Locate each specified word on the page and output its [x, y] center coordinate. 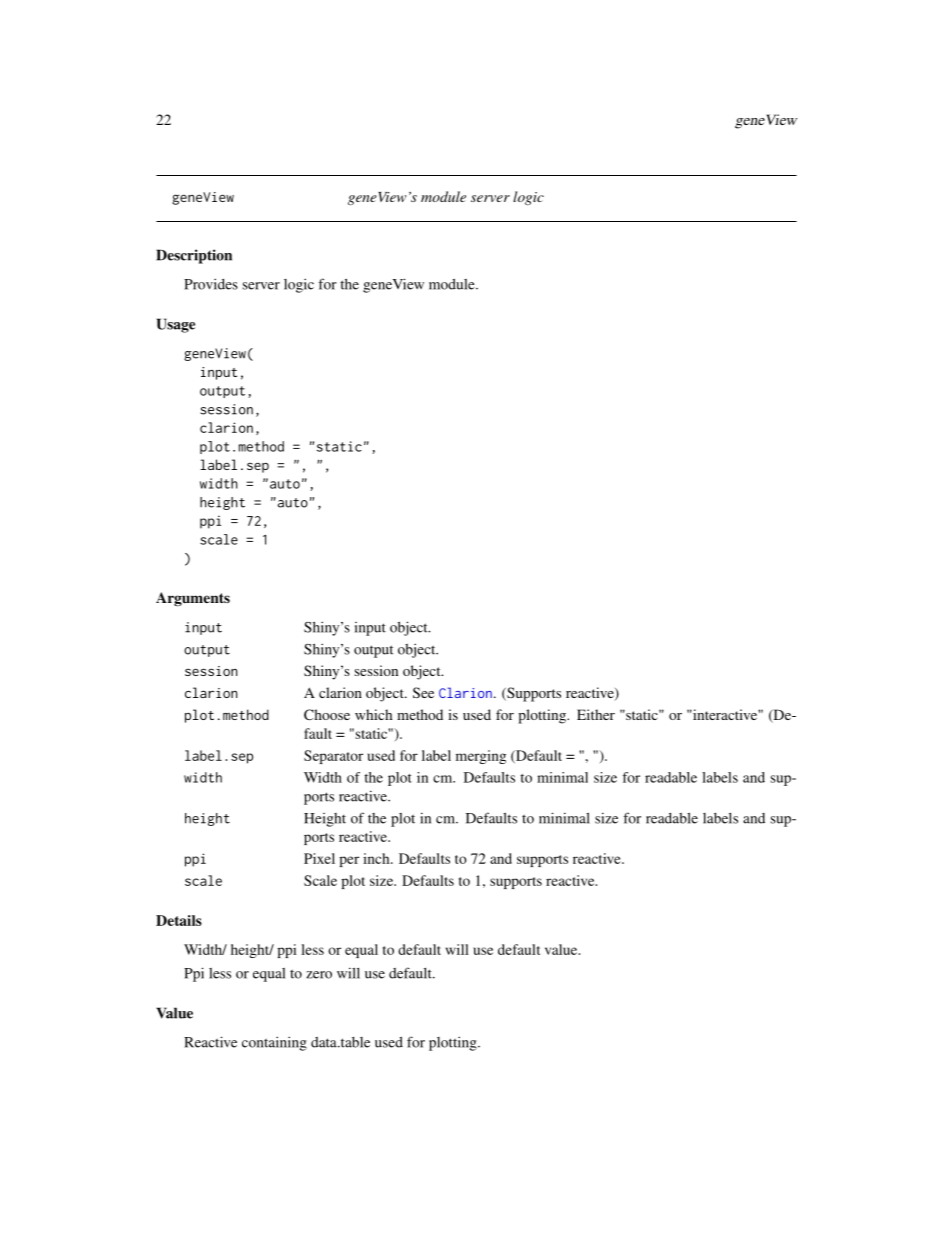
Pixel [319, 858]
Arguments [193, 599]
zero [319, 975]
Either [596, 714]
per [349, 861]
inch [377, 858]
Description [194, 256]
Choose [327, 714]
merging [481, 757]
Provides [211, 284]
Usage [176, 325]
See [423, 692]
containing [274, 1043]
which [374, 714]
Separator [333, 757]
